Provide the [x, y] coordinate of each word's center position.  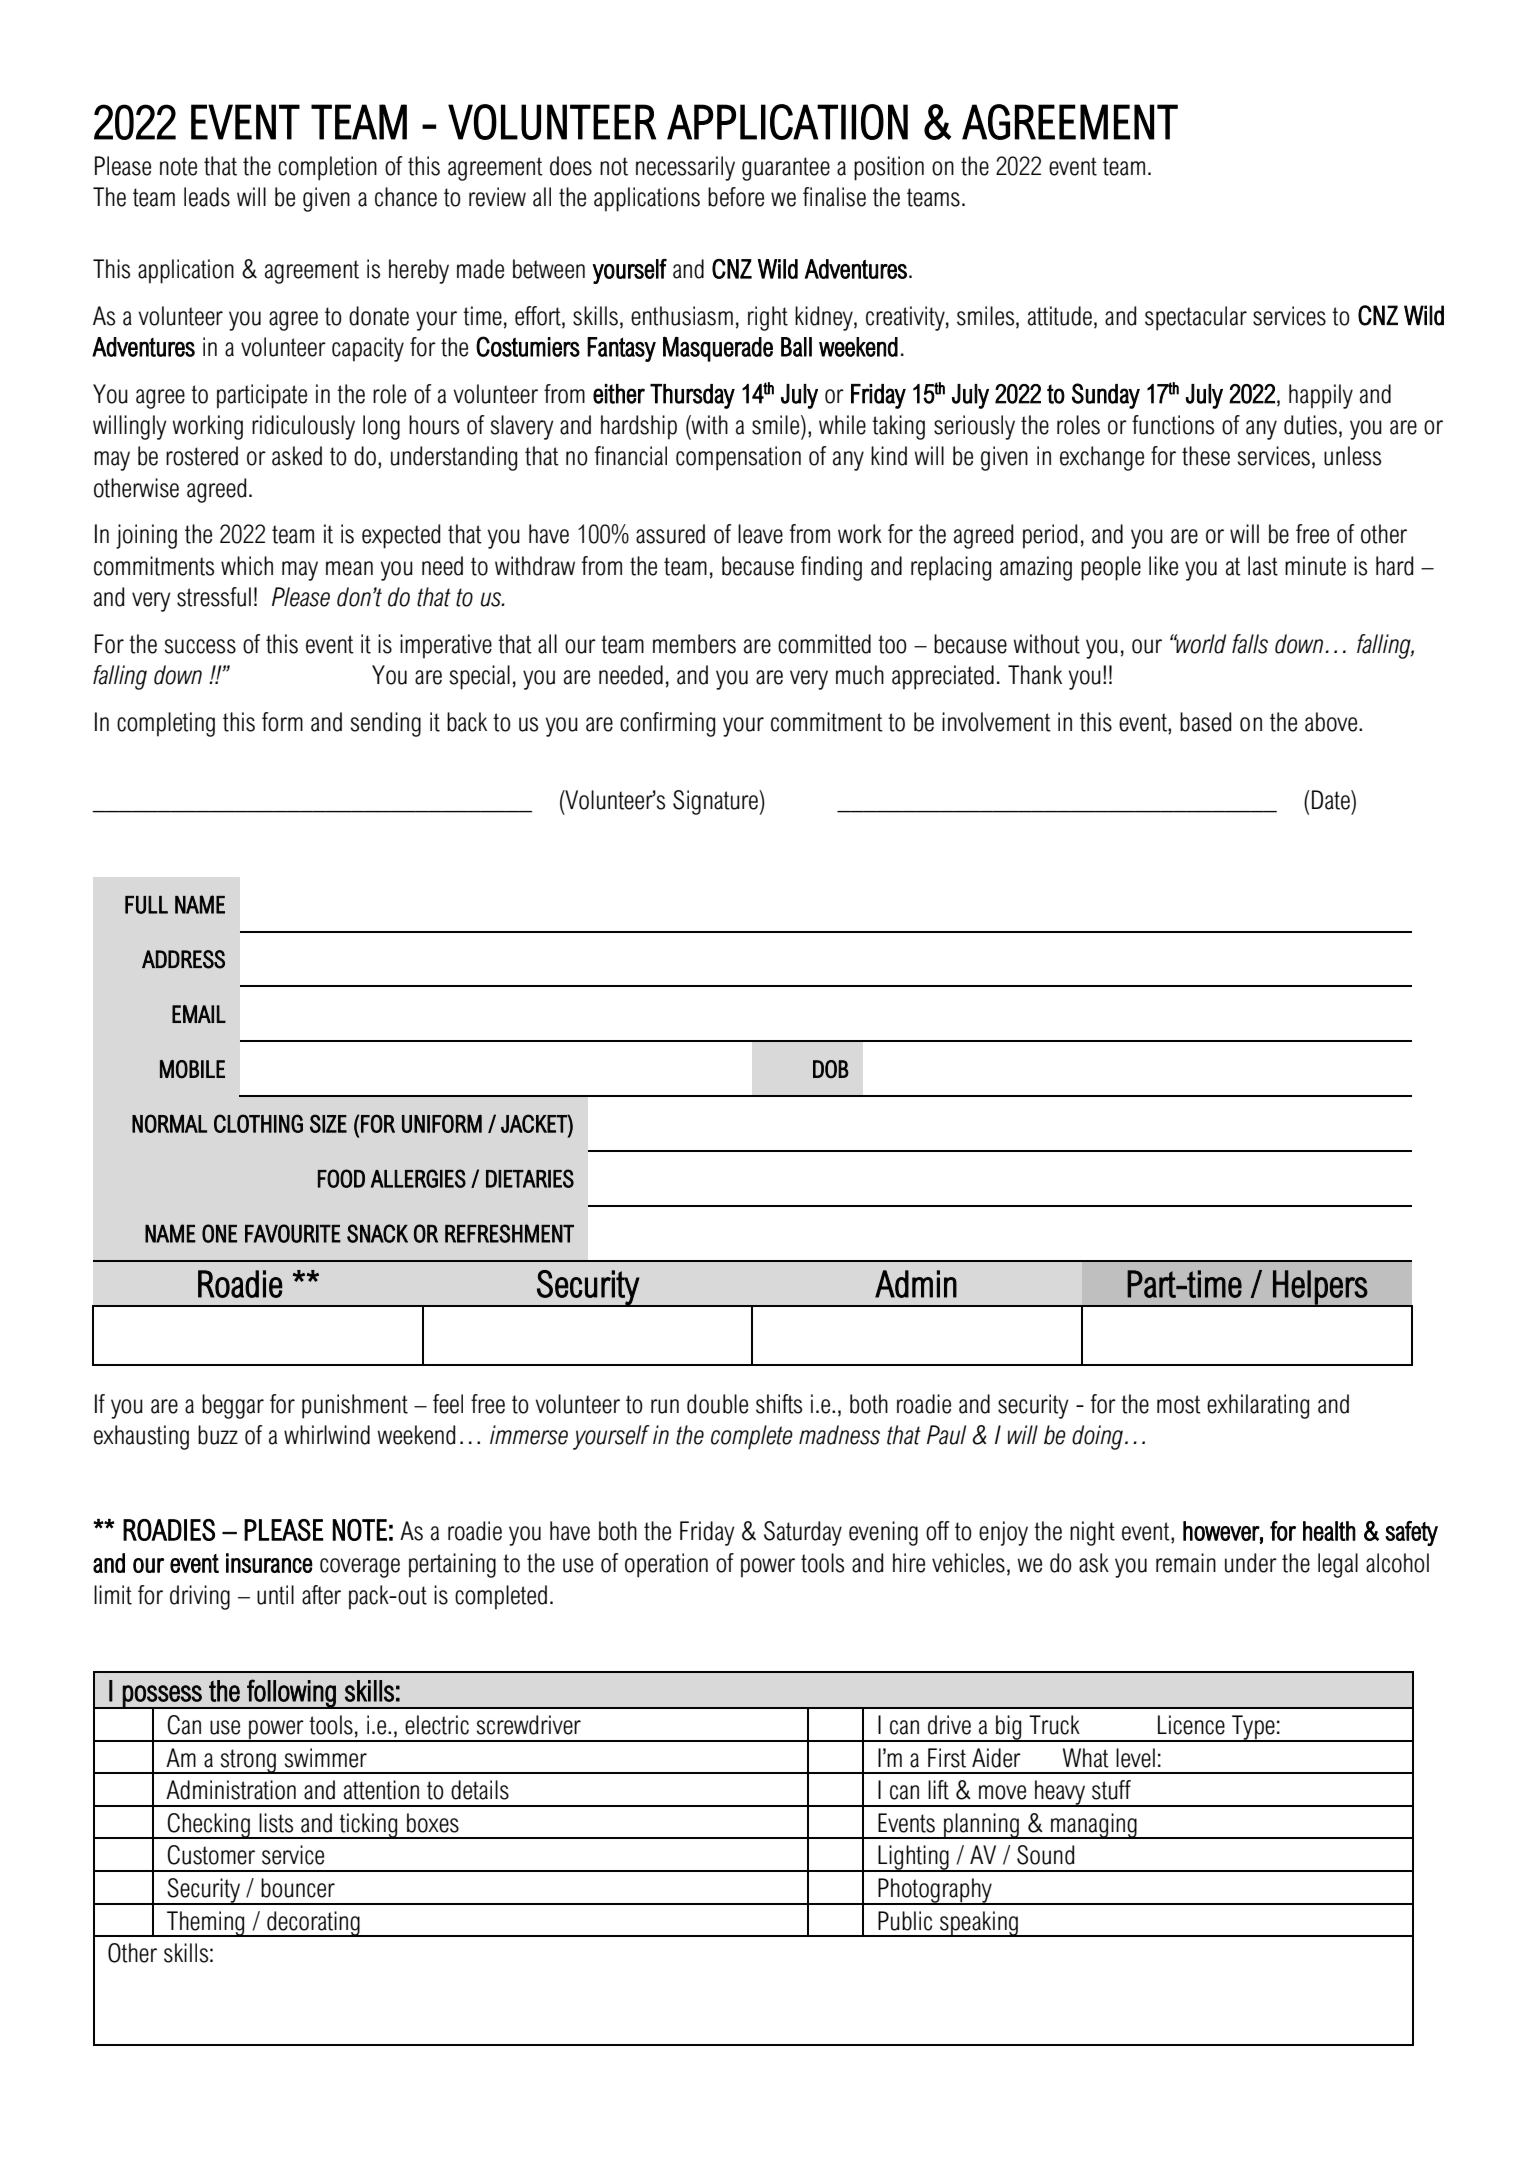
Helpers [1320, 1288]
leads [207, 197]
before [736, 197]
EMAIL [199, 1014]
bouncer [298, 1888]
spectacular [1196, 318]
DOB [831, 1069]
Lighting [913, 1858]
